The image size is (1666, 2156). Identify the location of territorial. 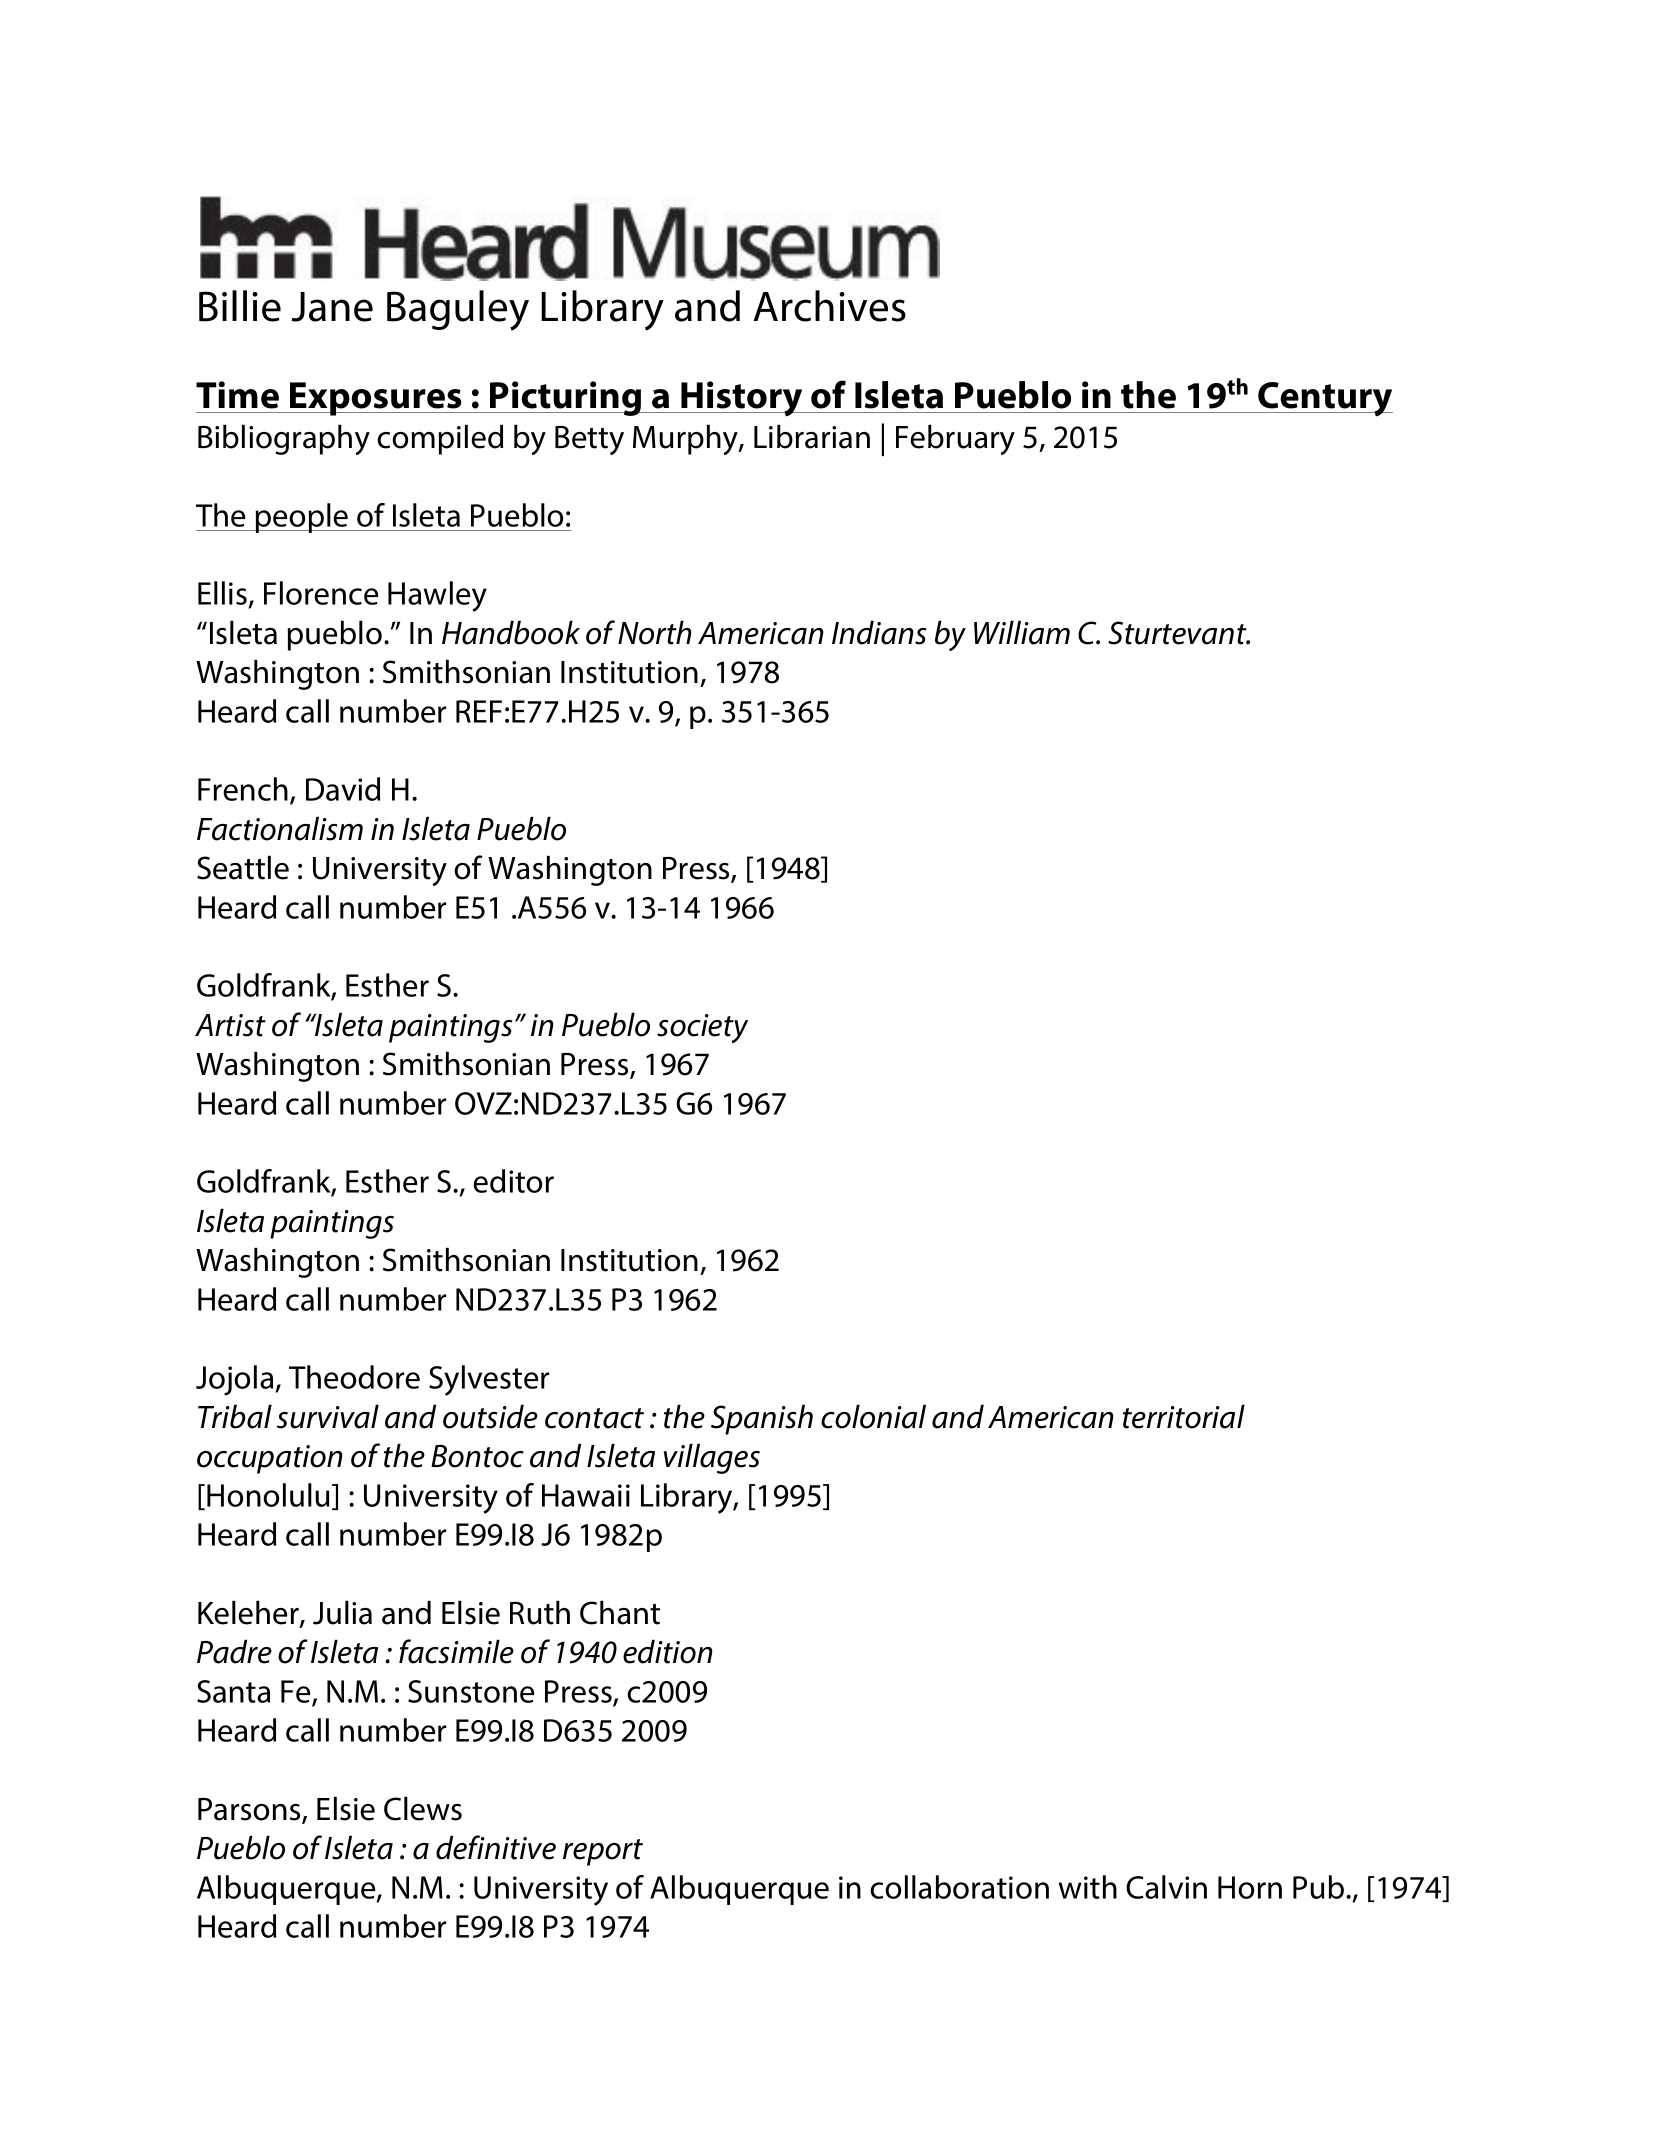
(1184, 1416).
